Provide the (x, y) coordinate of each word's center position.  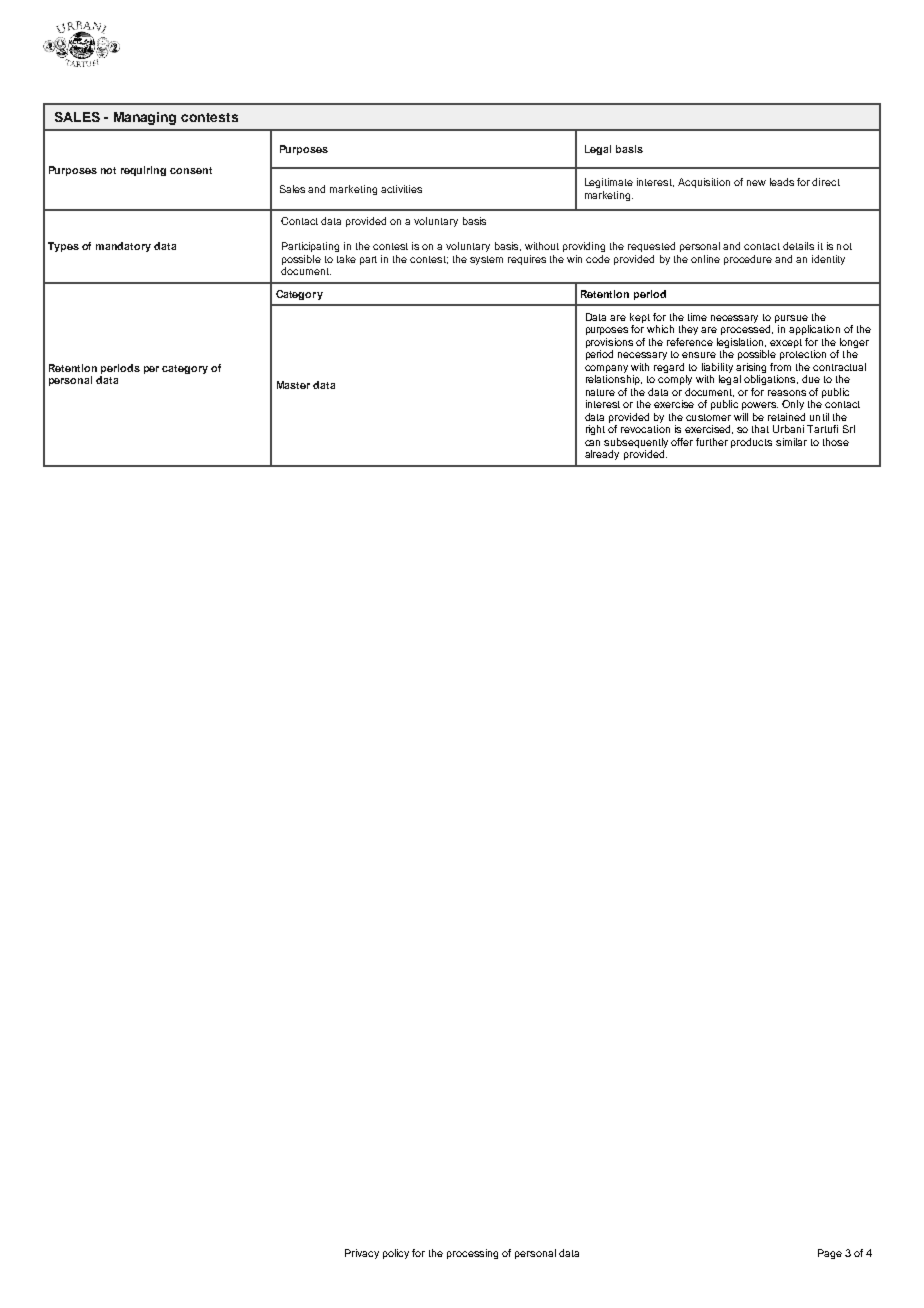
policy (396, 1254)
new (756, 183)
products (751, 443)
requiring (143, 171)
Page (830, 1254)
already (602, 455)
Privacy (362, 1254)
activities (401, 189)
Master (293, 385)
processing (472, 1254)
